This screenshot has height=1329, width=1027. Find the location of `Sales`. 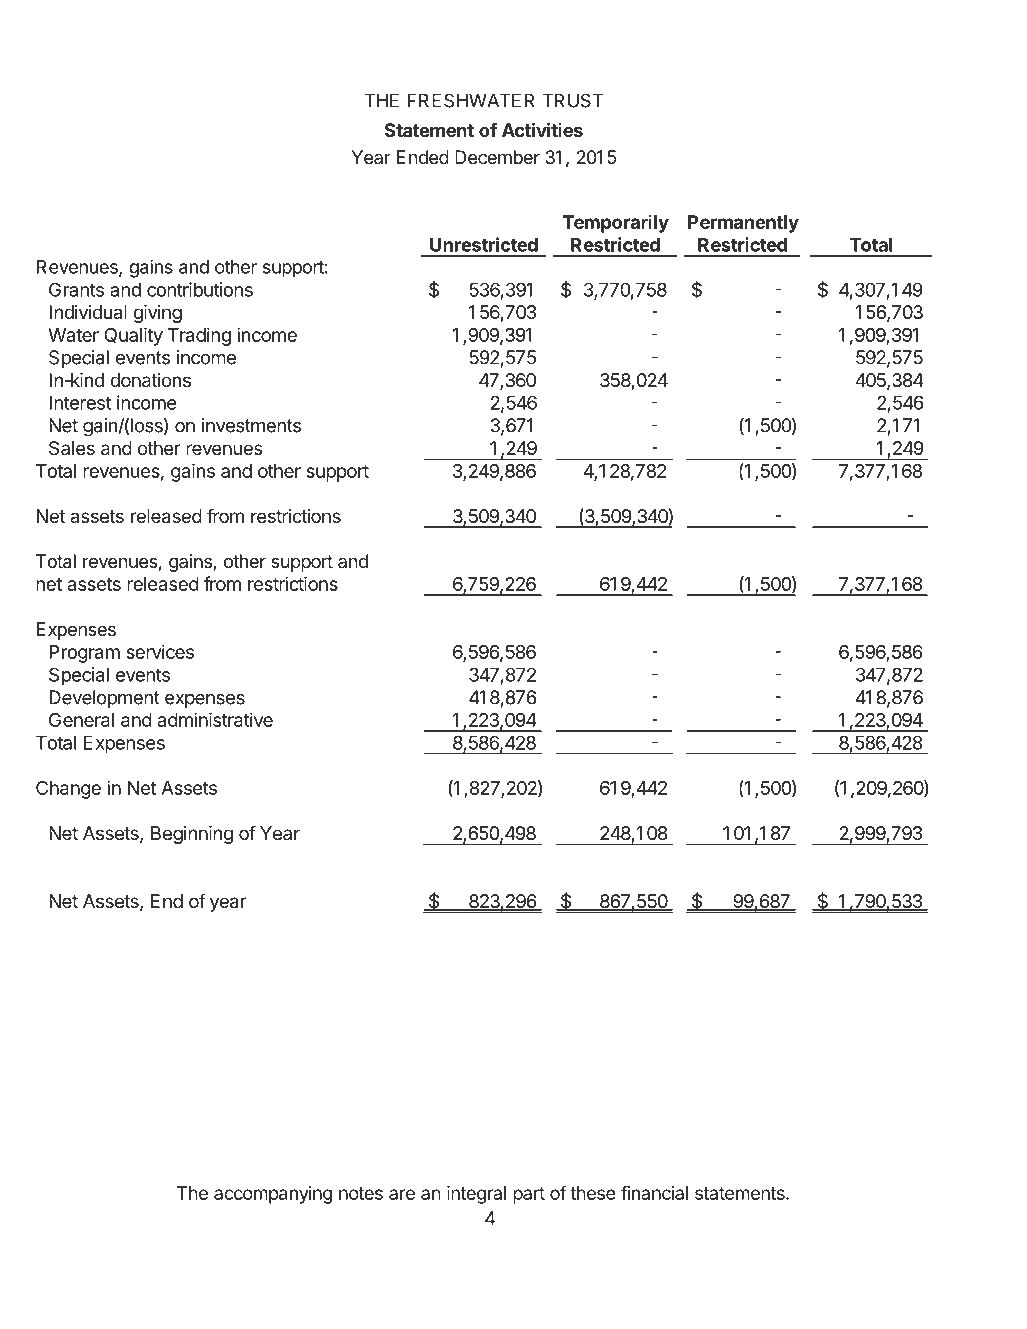

Sales is located at coordinates (72, 448).
